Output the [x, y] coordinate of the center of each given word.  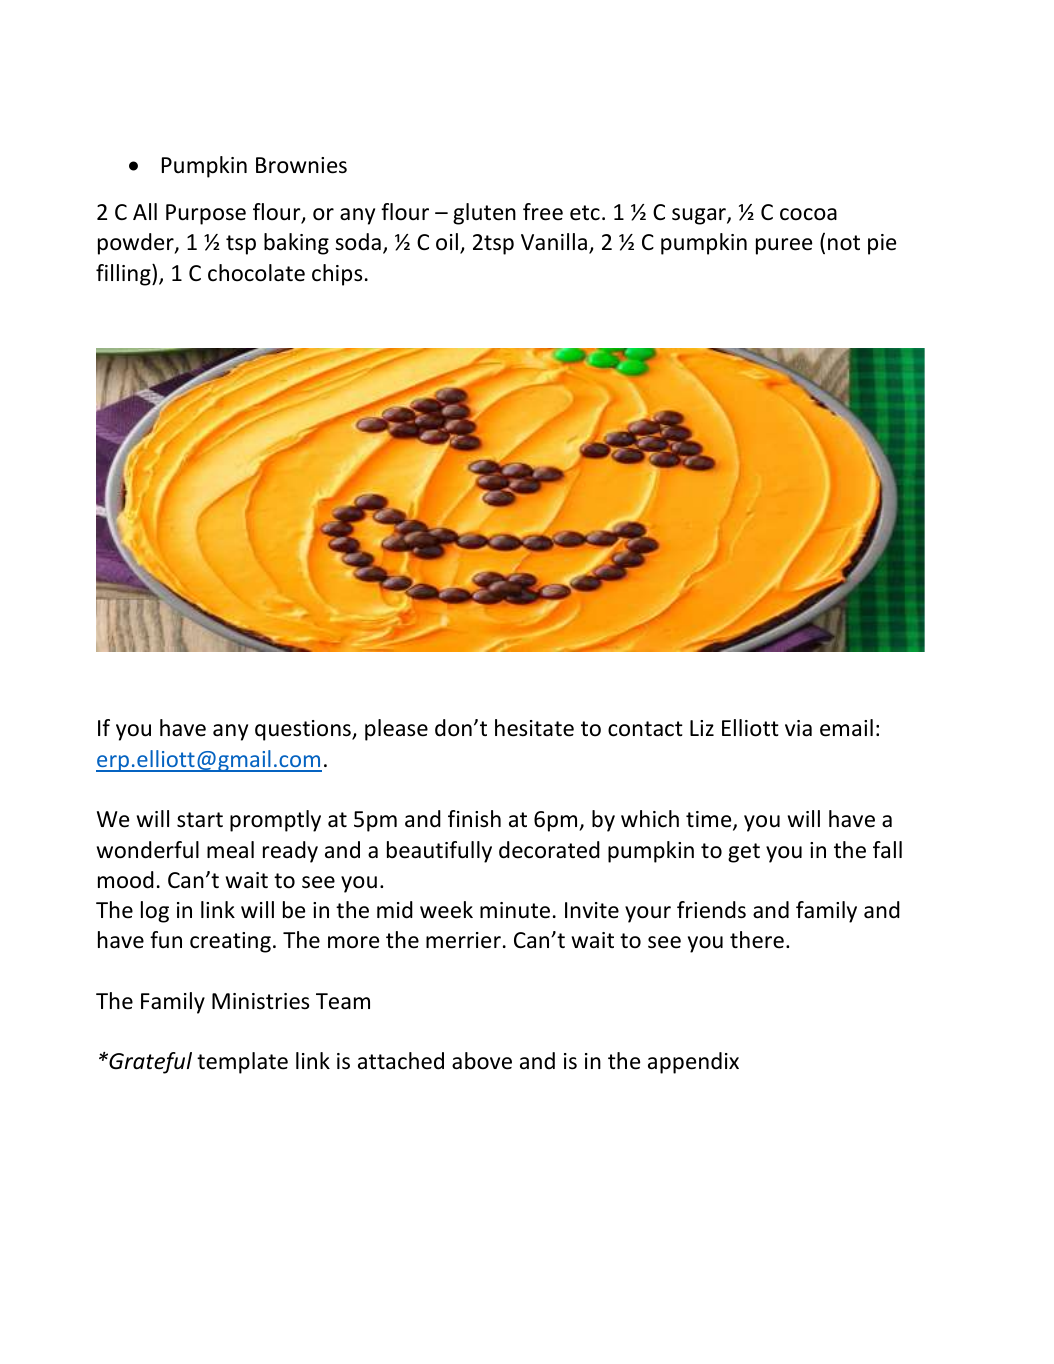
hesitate [534, 728]
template [242, 1063]
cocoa [808, 214]
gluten [484, 214]
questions [304, 730]
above [482, 1061]
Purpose [206, 214]
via [798, 728]
